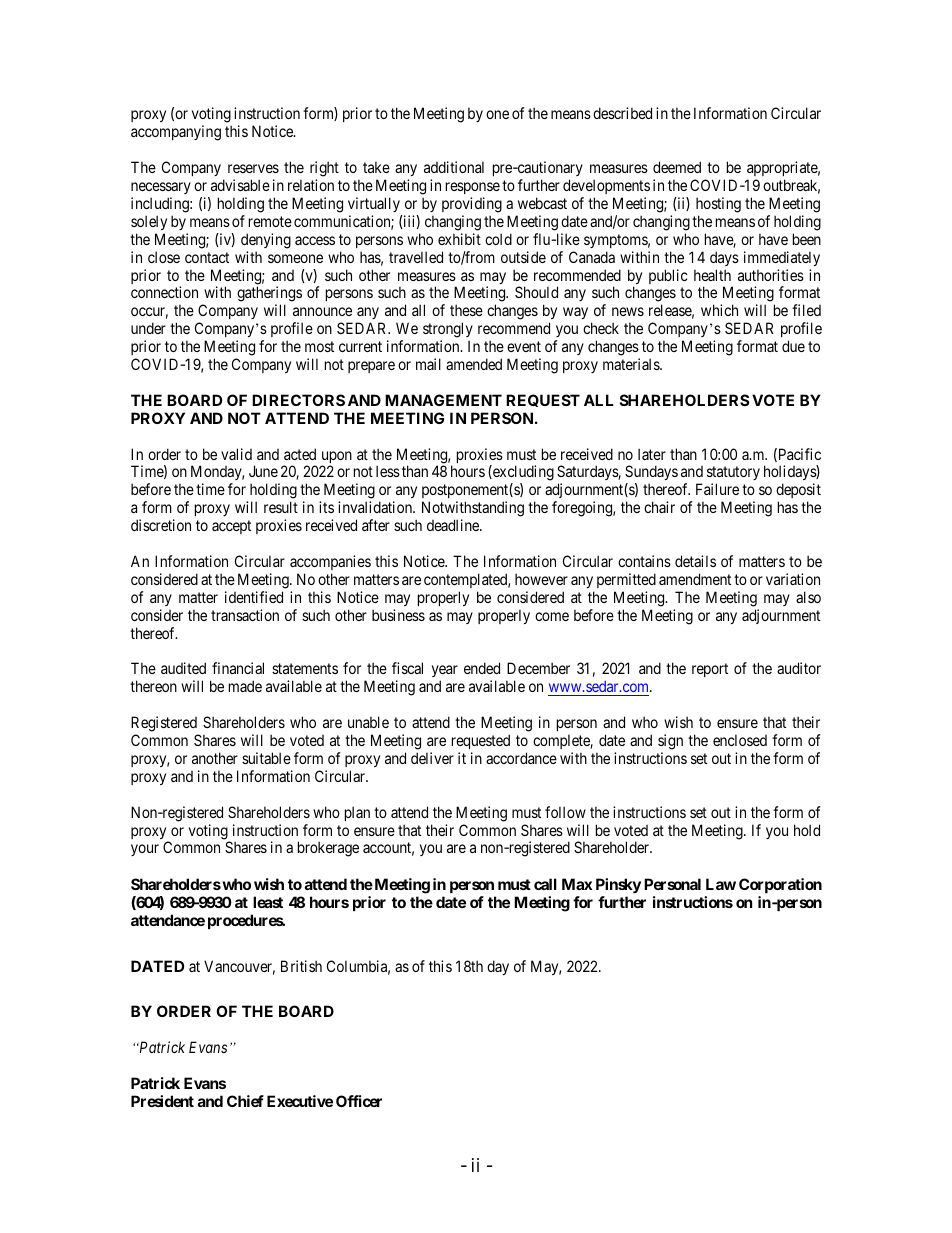 The image size is (952, 1233). What do you see at coordinates (541, 579) in the screenshot?
I see `however` at bounding box center [541, 579].
